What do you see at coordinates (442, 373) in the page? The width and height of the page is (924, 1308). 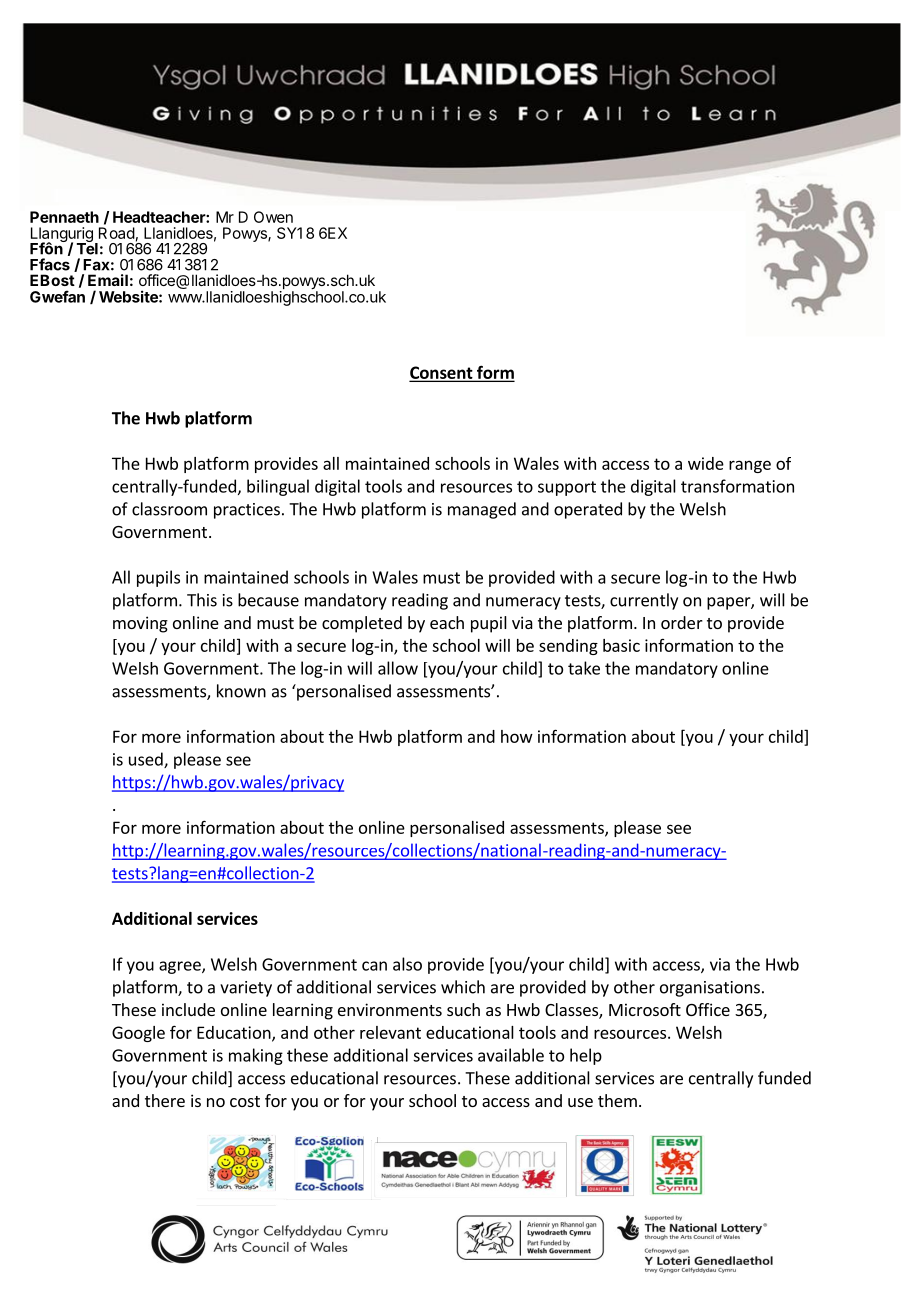 I see `Consent` at bounding box center [442, 373].
